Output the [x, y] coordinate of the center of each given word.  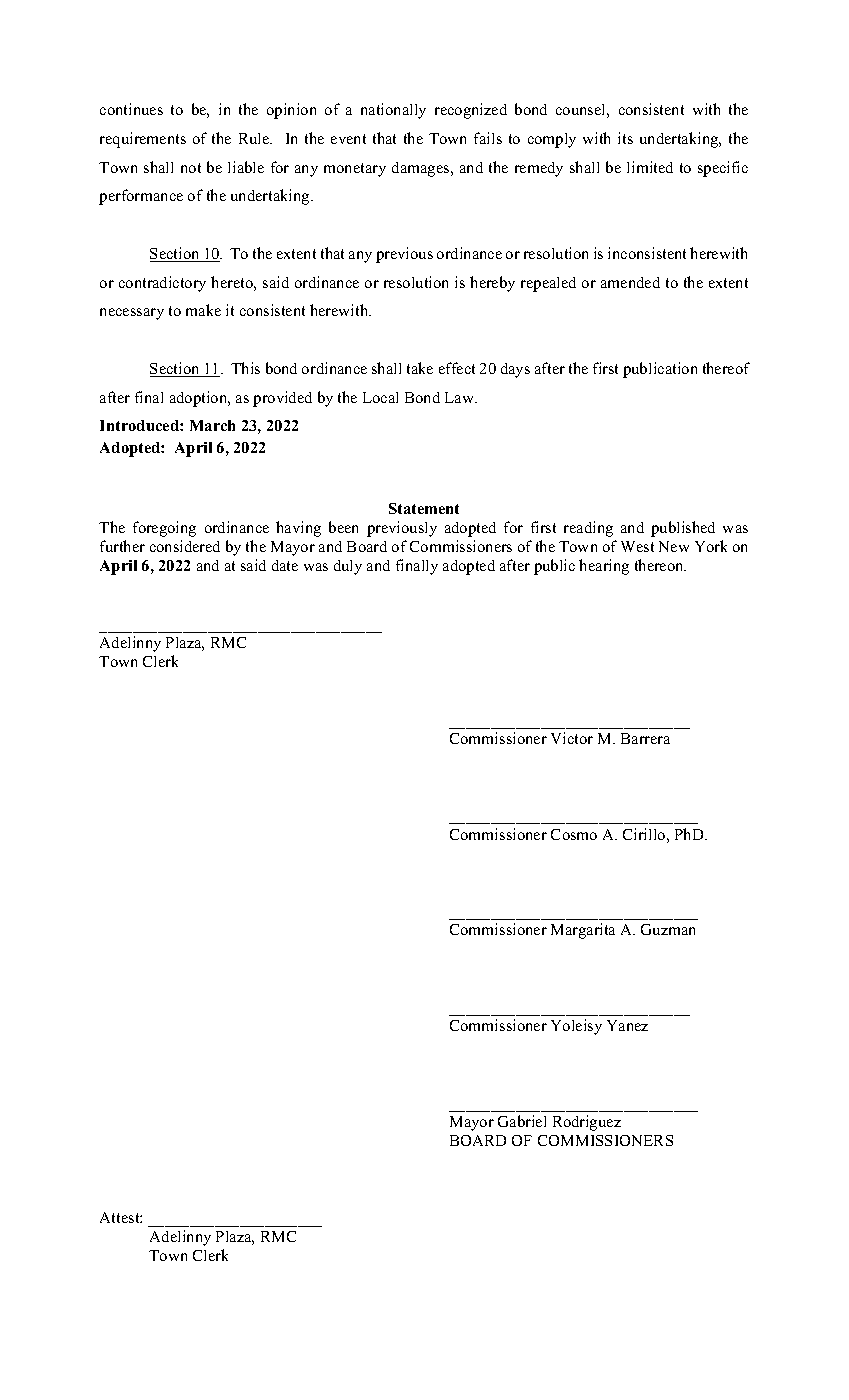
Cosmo [574, 834]
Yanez [627, 1025]
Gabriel [522, 1121]
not [191, 168]
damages [422, 169]
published [683, 529]
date [285, 565]
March [212, 425]
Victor [572, 738]
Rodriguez [587, 1123]
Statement [424, 508]
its [625, 138]
